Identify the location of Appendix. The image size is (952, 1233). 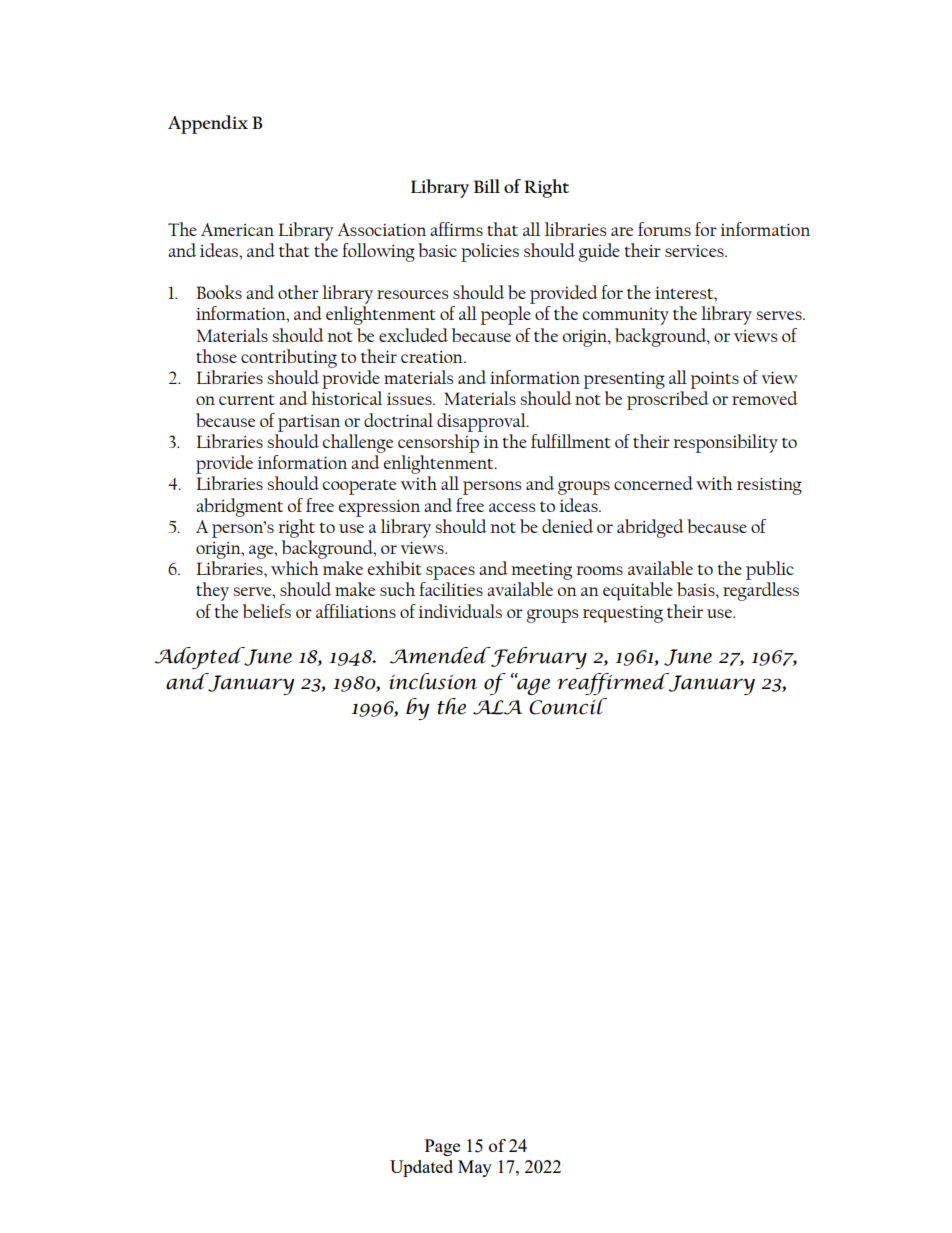
(208, 124).
